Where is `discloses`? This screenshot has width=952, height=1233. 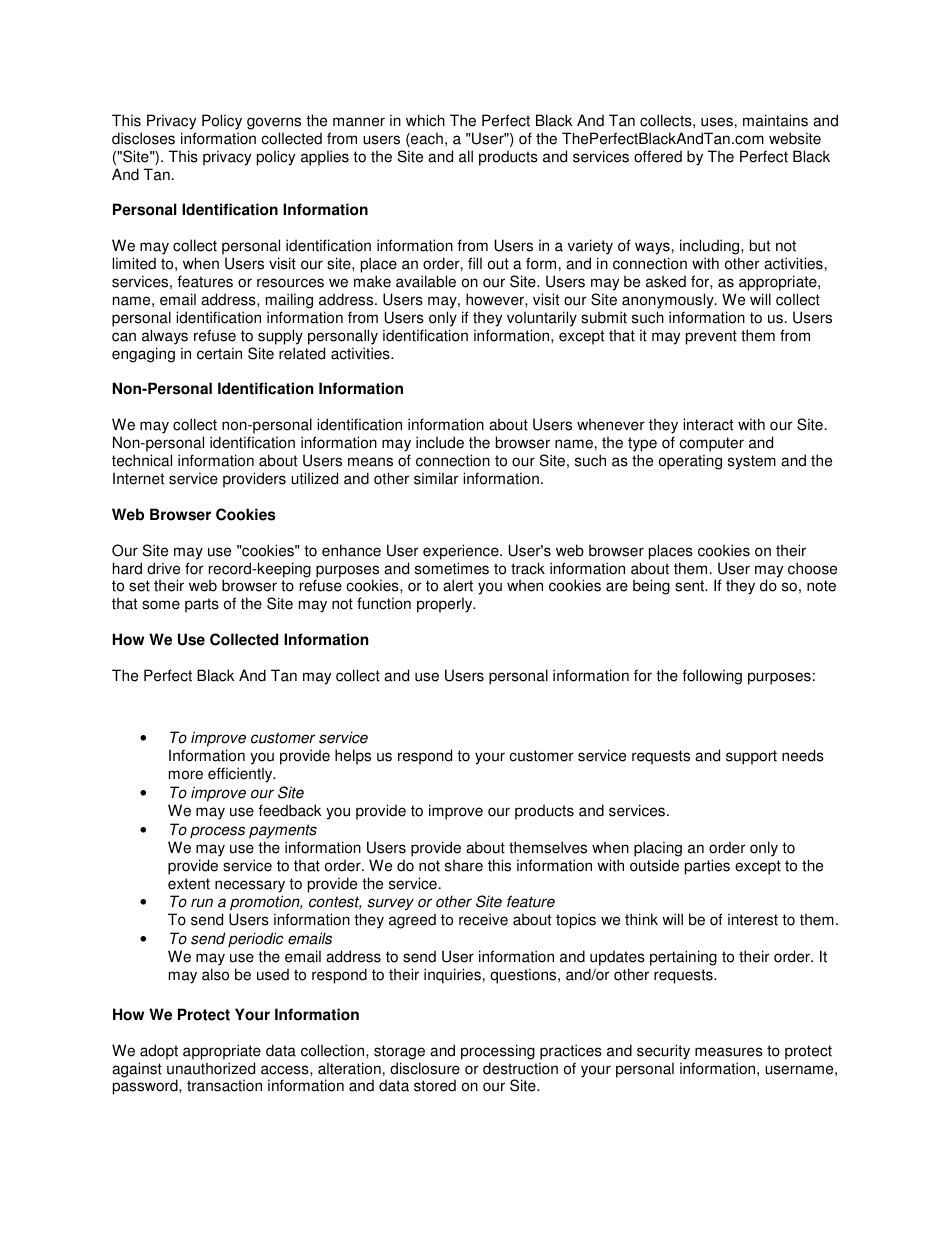
discloses is located at coordinates (143, 138).
